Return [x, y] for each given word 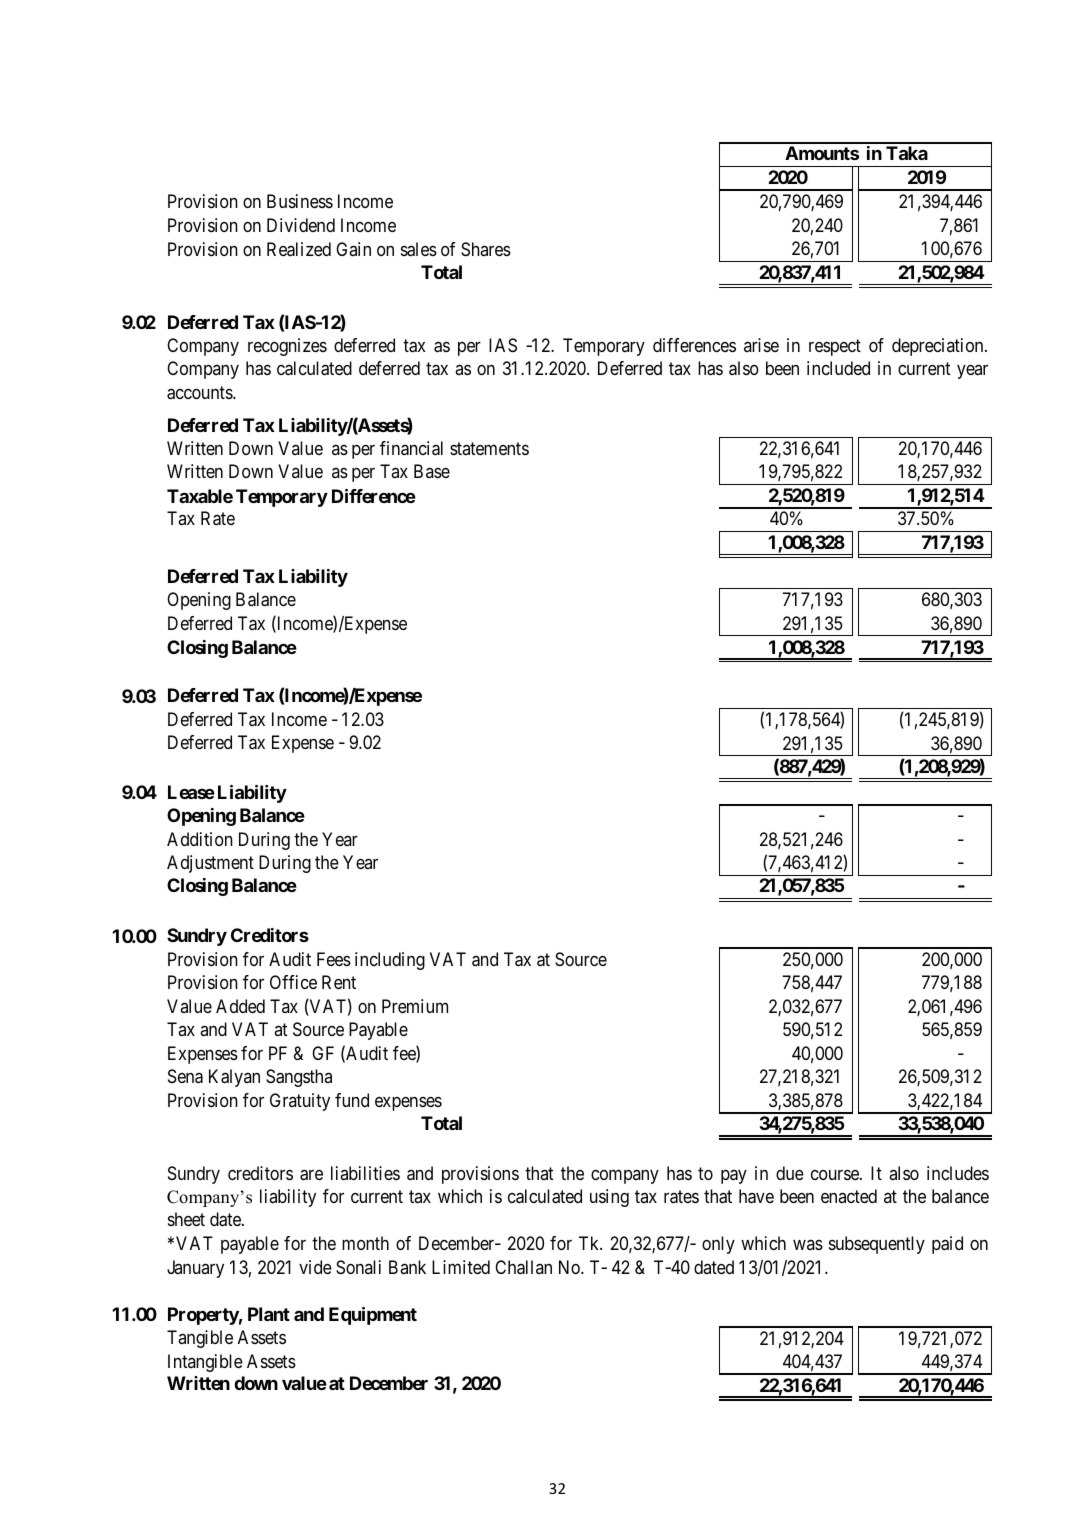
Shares [486, 249]
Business [300, 201]
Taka [907, 153]
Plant [269, 1314]
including [390, 961]
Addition [200, 839]
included [838, 368]
